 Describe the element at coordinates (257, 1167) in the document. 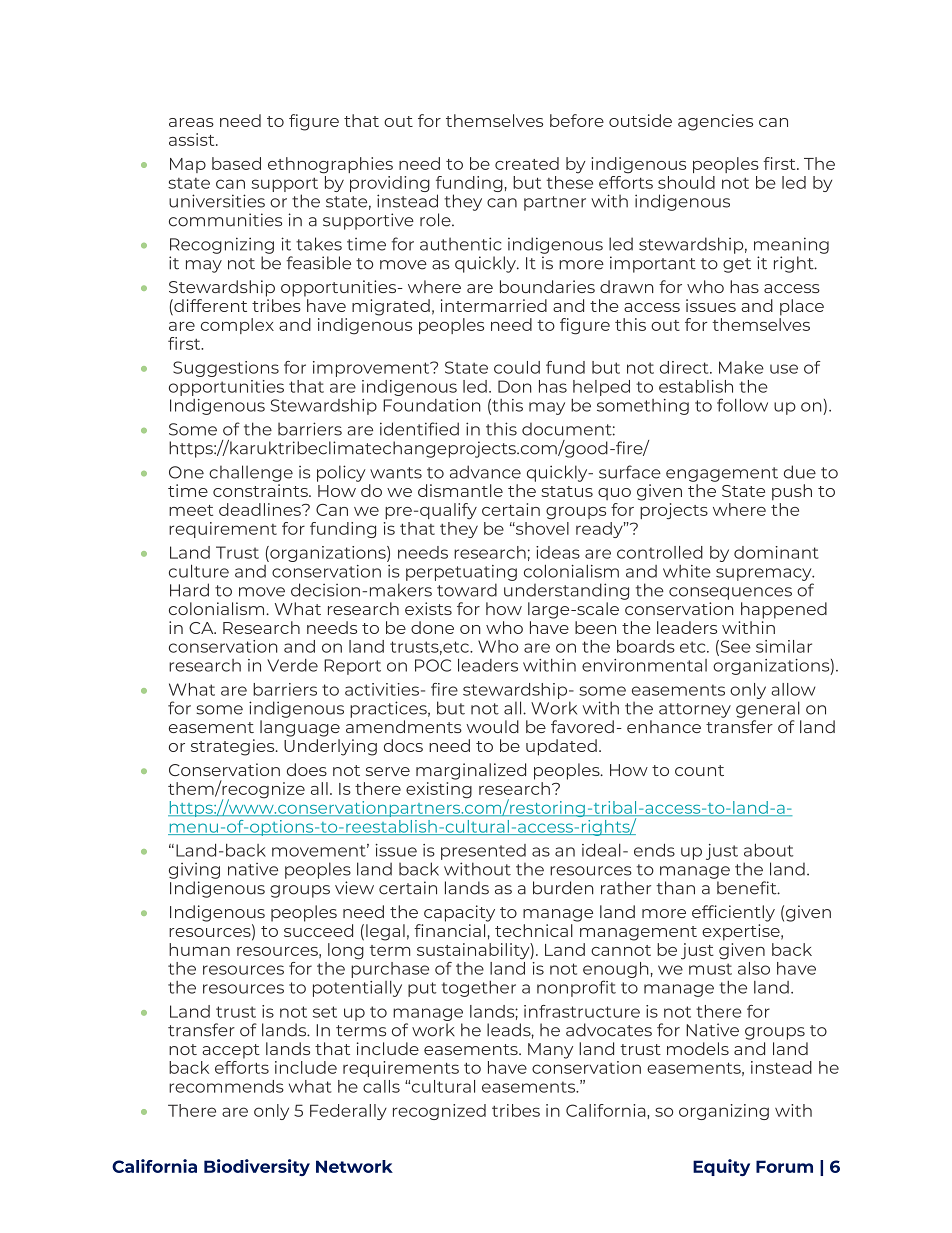

I see `Biodiversity` at that location.
